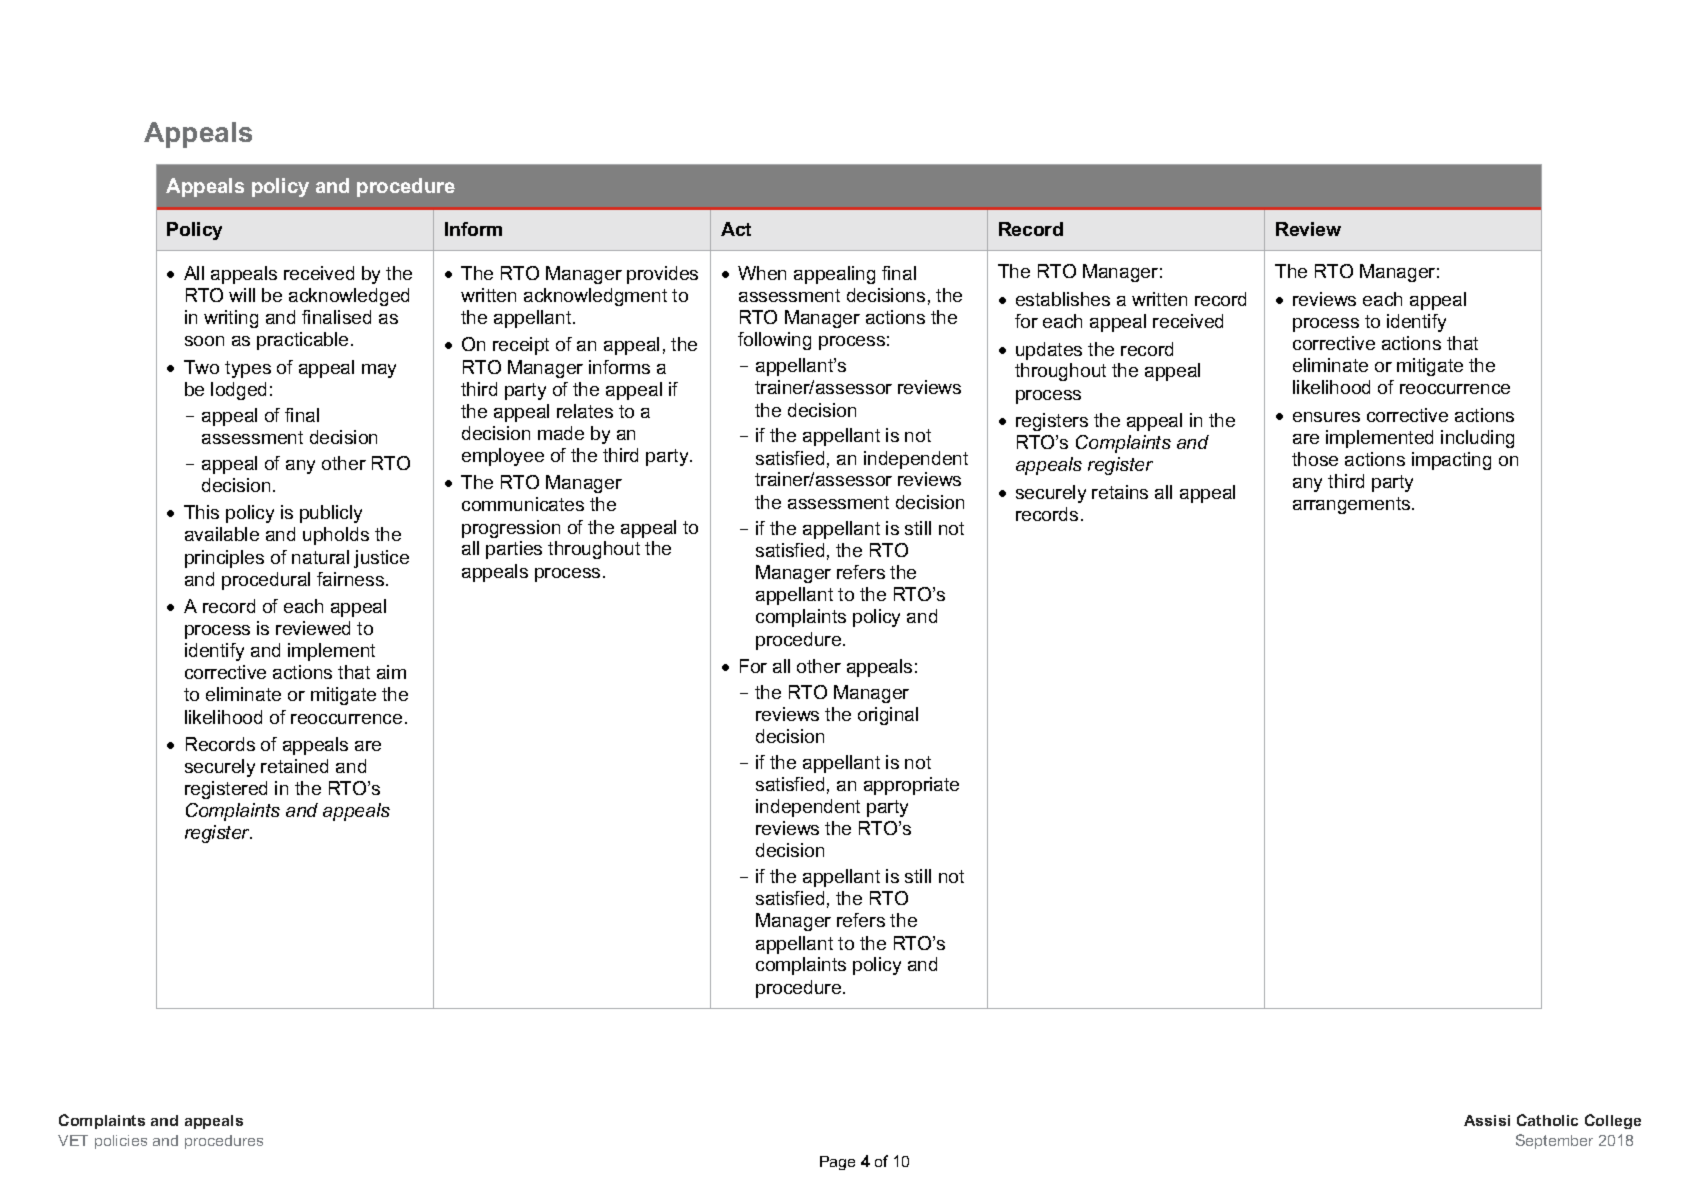 This page has width=1701, height=1202. Describe the element at coordinates (1120, 492) in the page. I see `retains` at that location.
